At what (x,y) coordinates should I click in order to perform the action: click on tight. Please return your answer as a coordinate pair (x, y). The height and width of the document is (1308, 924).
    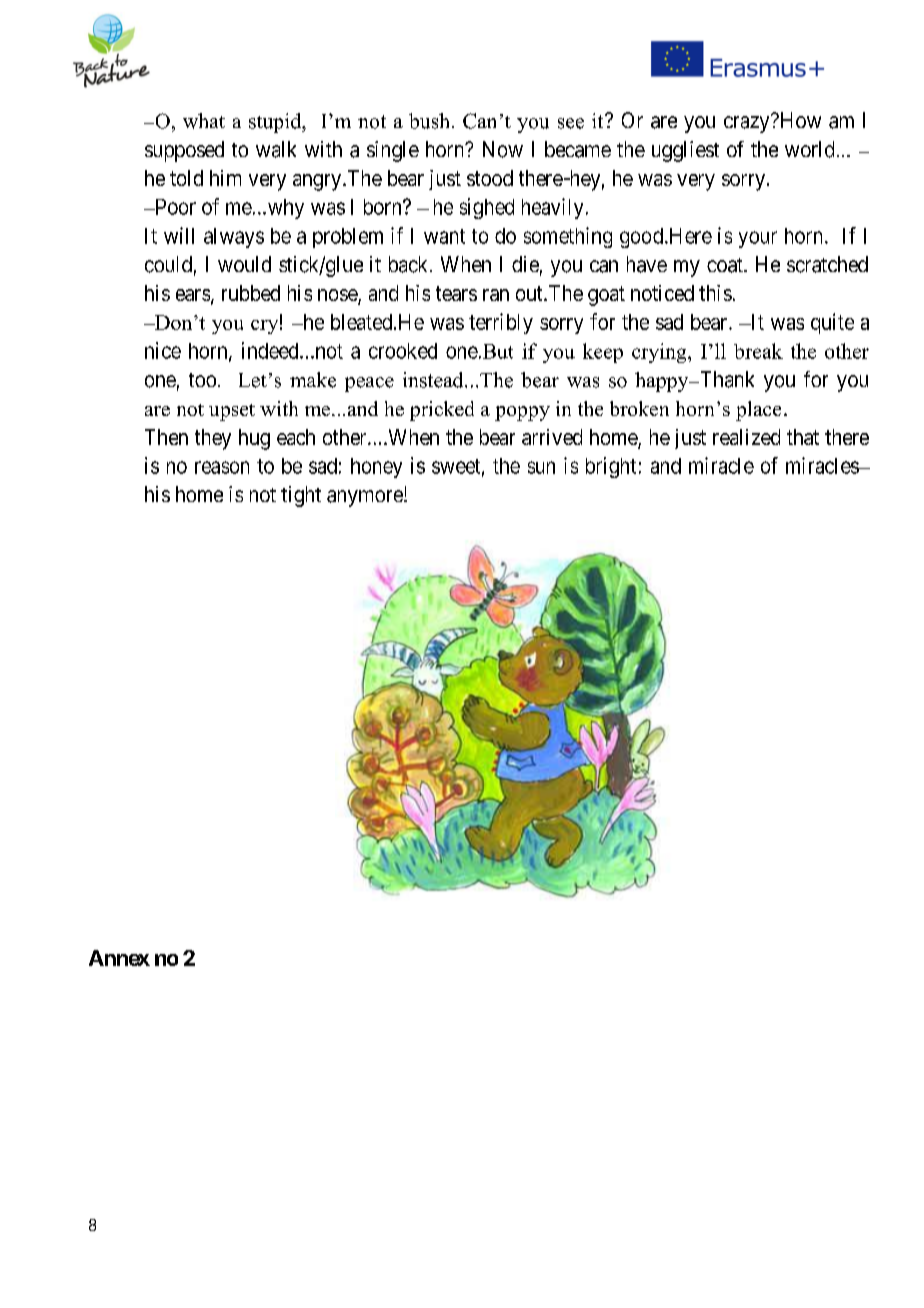
    Looking at the image, I should click on (301, 496).
